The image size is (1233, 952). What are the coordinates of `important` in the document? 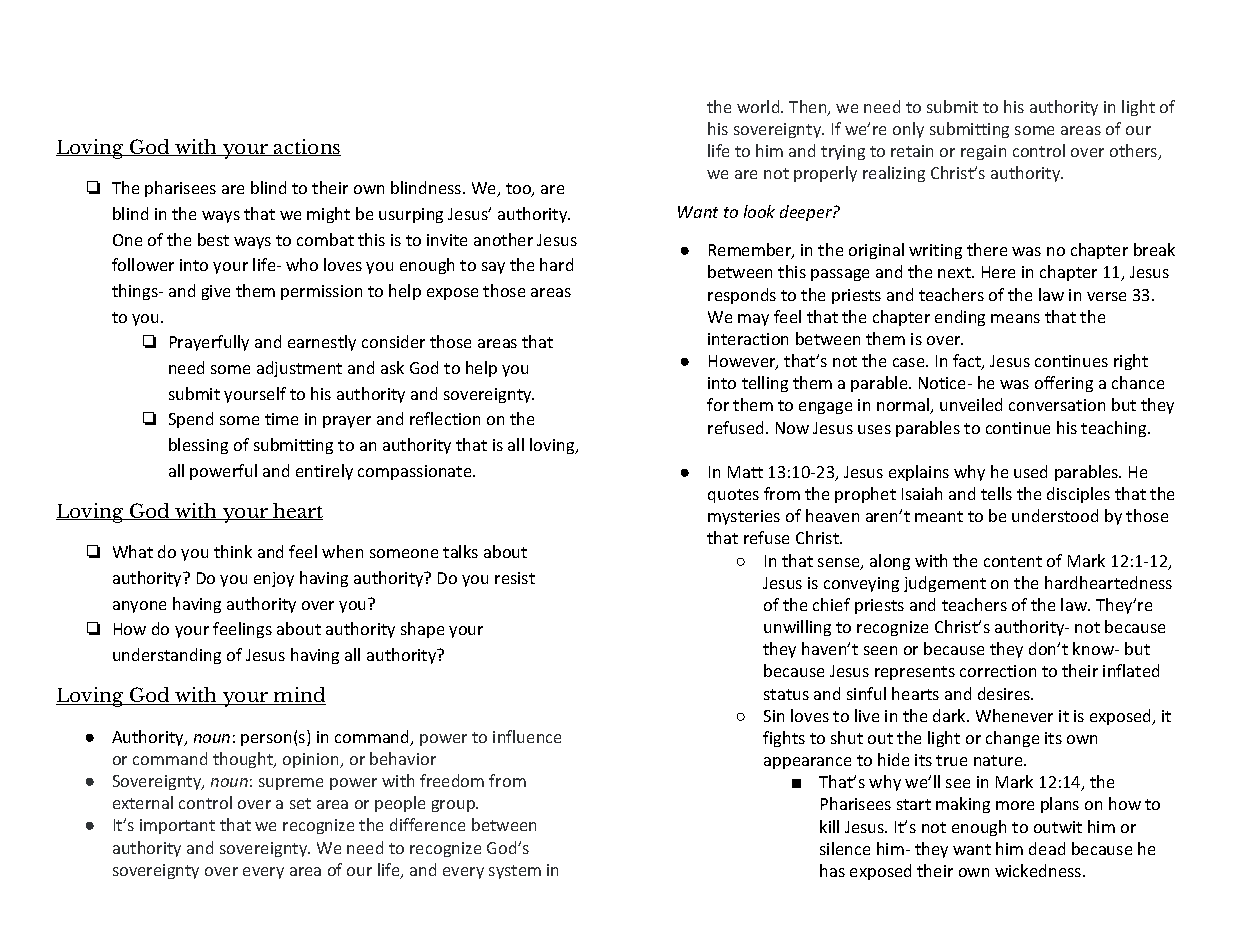 It's located at (177, 826).
